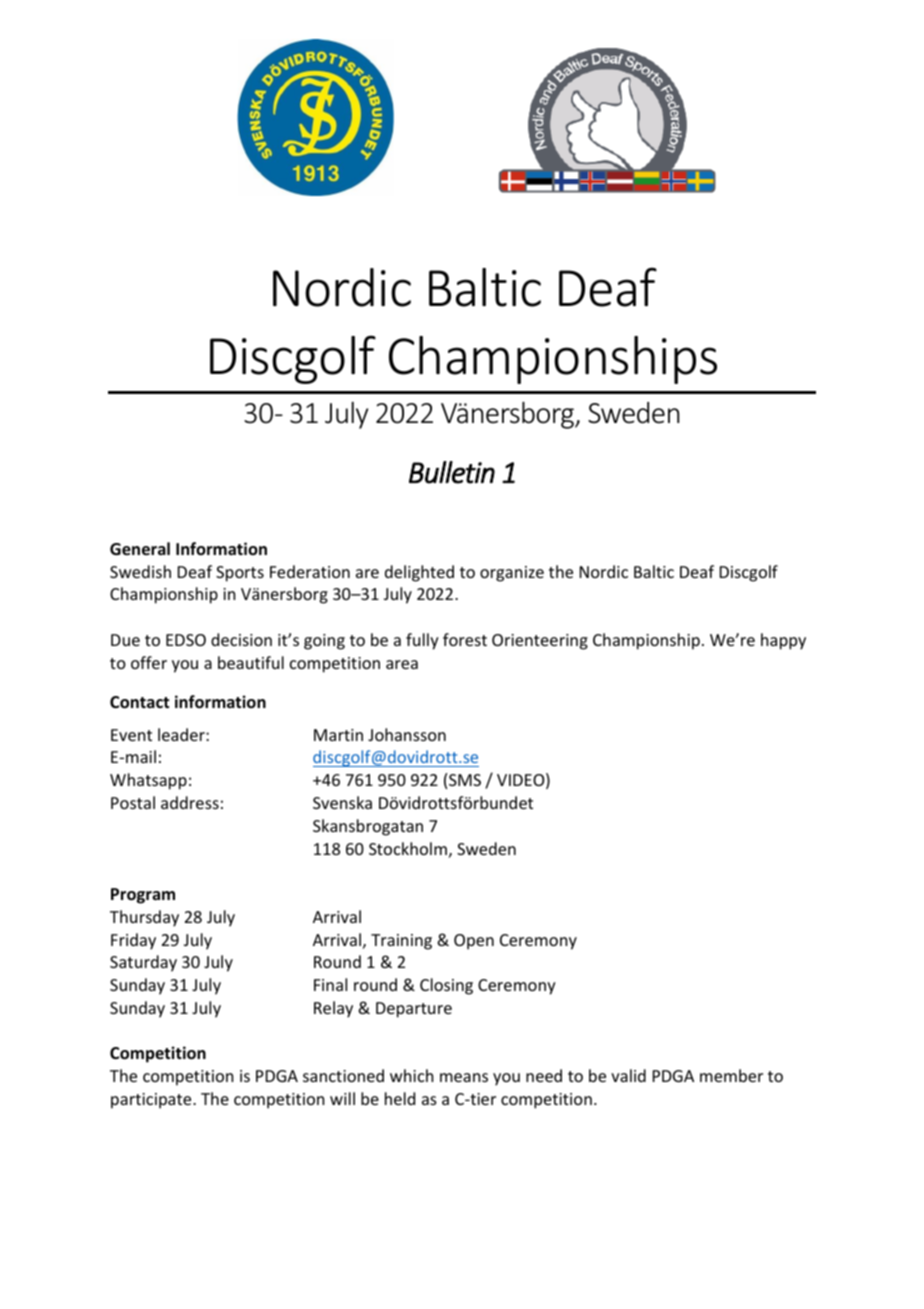 Image resolution: width=924 pixels, height=1309 pixels. What do you see at coordinates (731, 1075) in the image?
I see `member` at bounding box center [731, 1075].
